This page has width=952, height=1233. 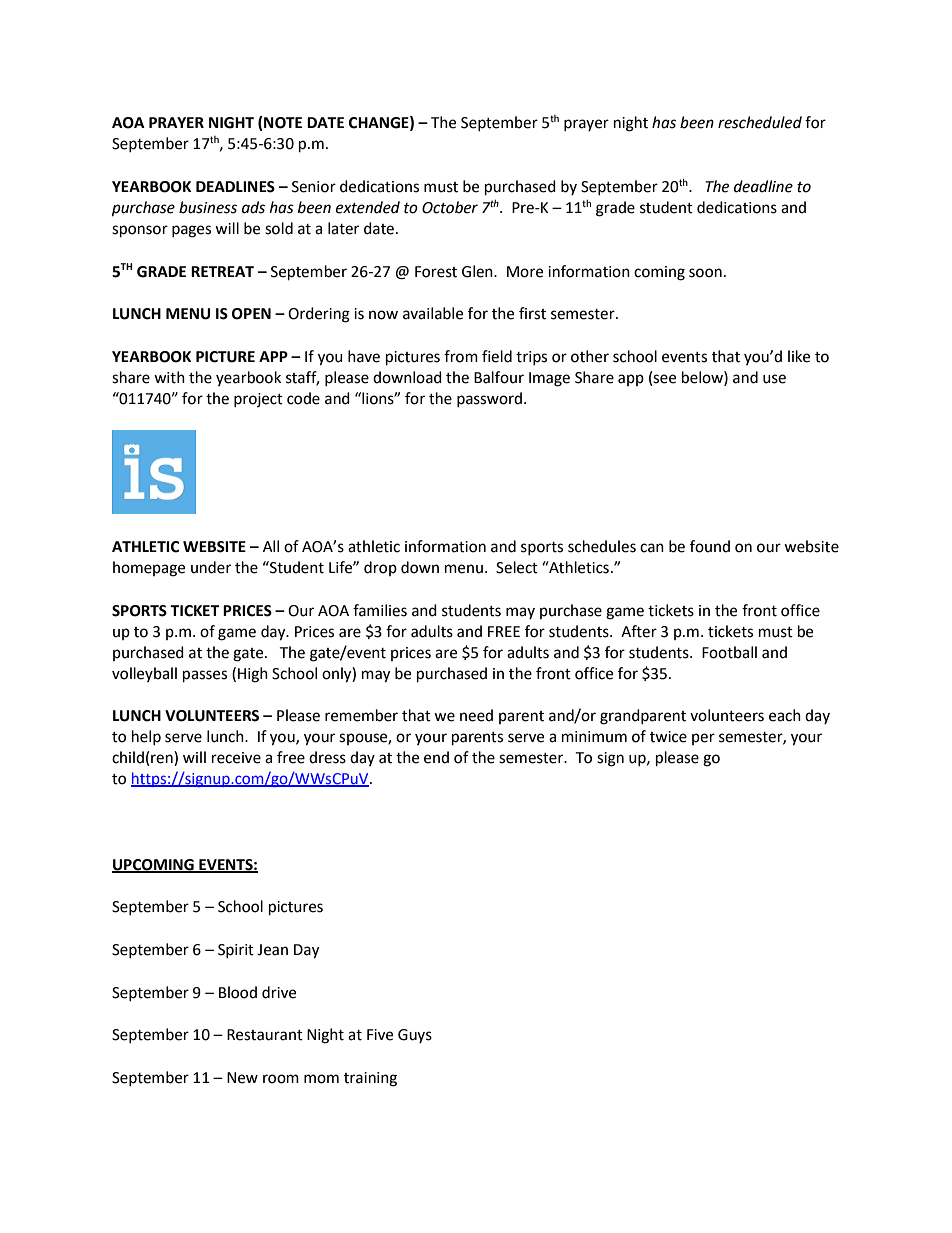 What do you see at coordinates (489, 399) in the page?
I see `password` at bounding box center [489, 399].
